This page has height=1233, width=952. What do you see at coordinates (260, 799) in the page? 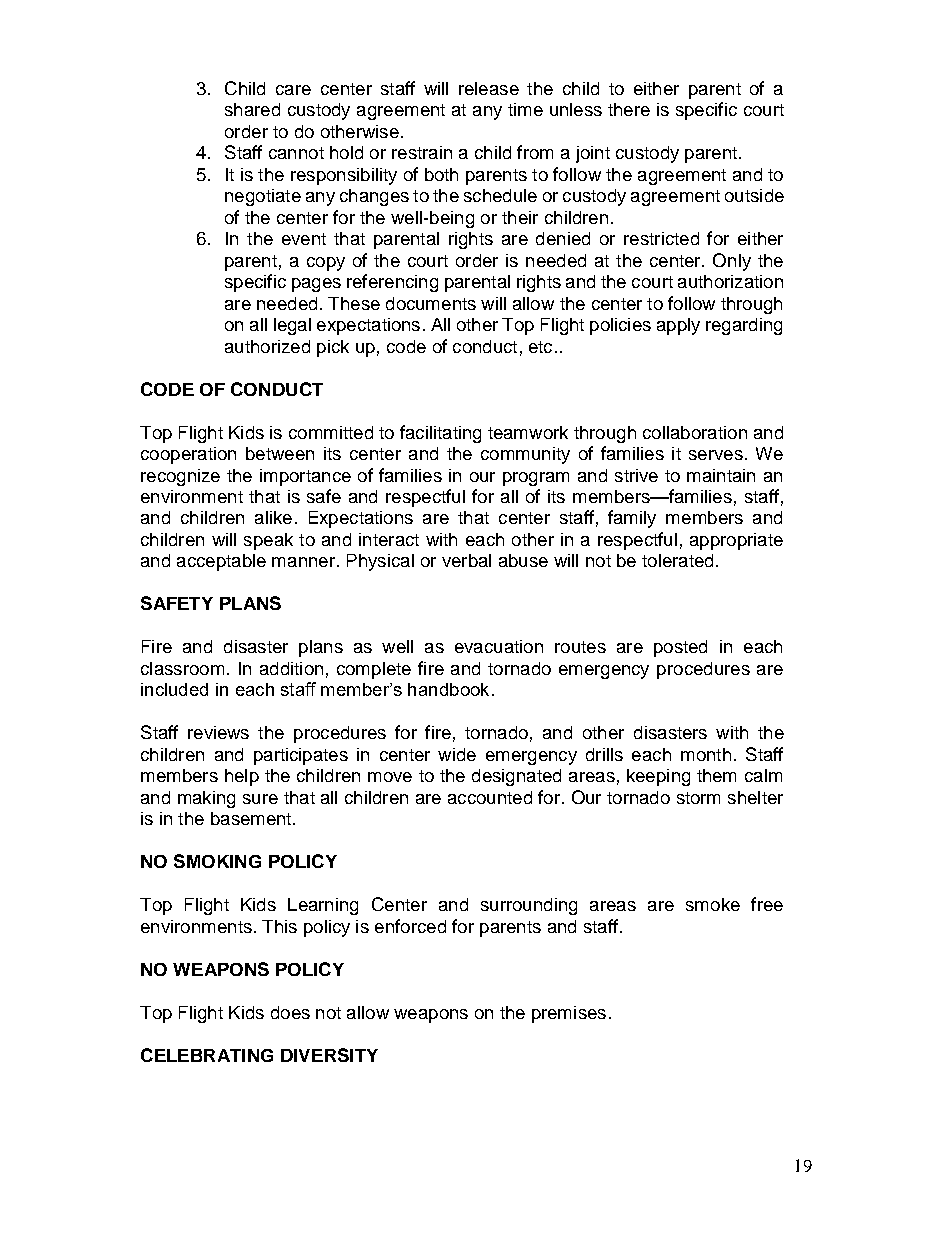
I see `sure` at bounding box center [260, 799].
